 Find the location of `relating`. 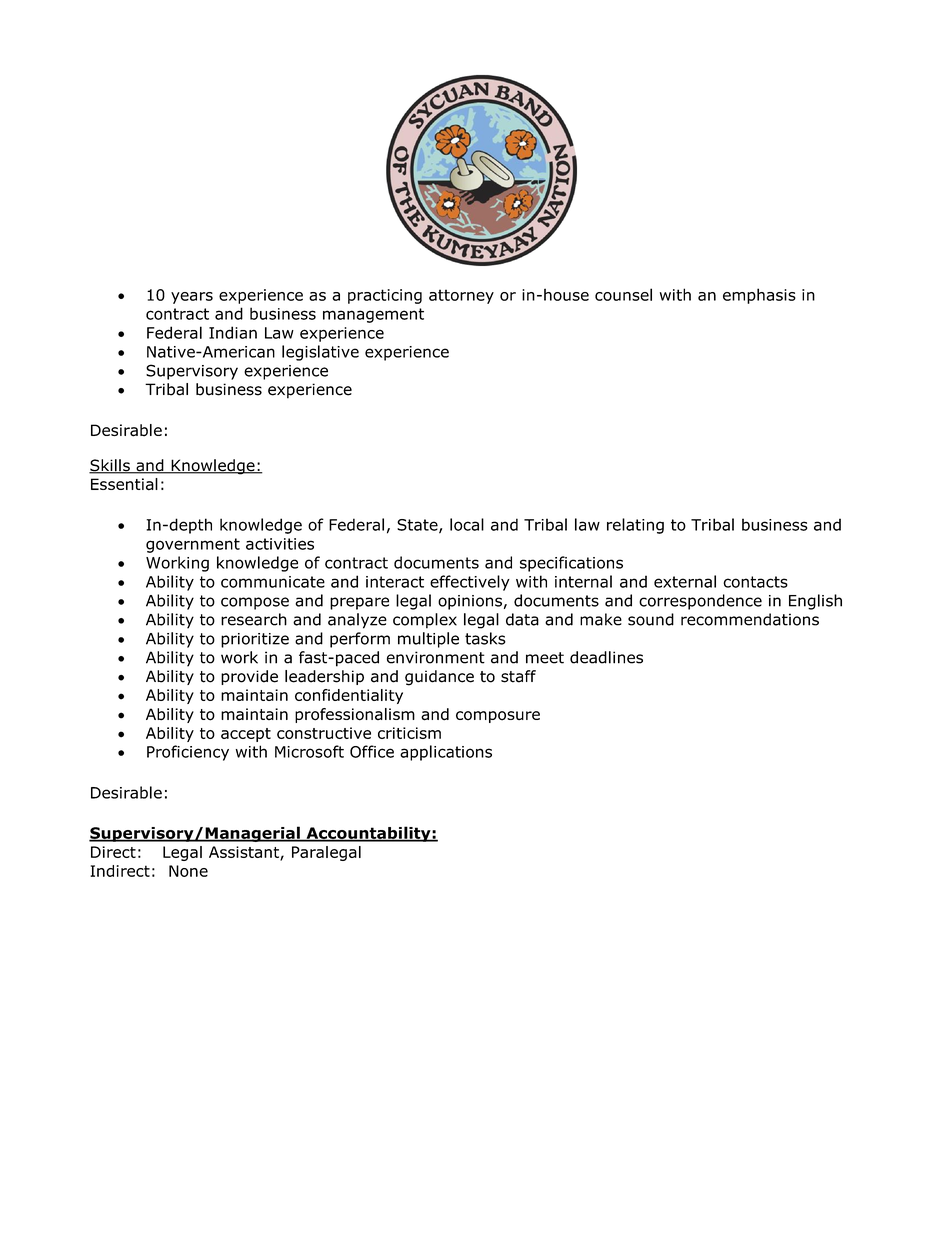

relating is located at coordinates (635, 526).
